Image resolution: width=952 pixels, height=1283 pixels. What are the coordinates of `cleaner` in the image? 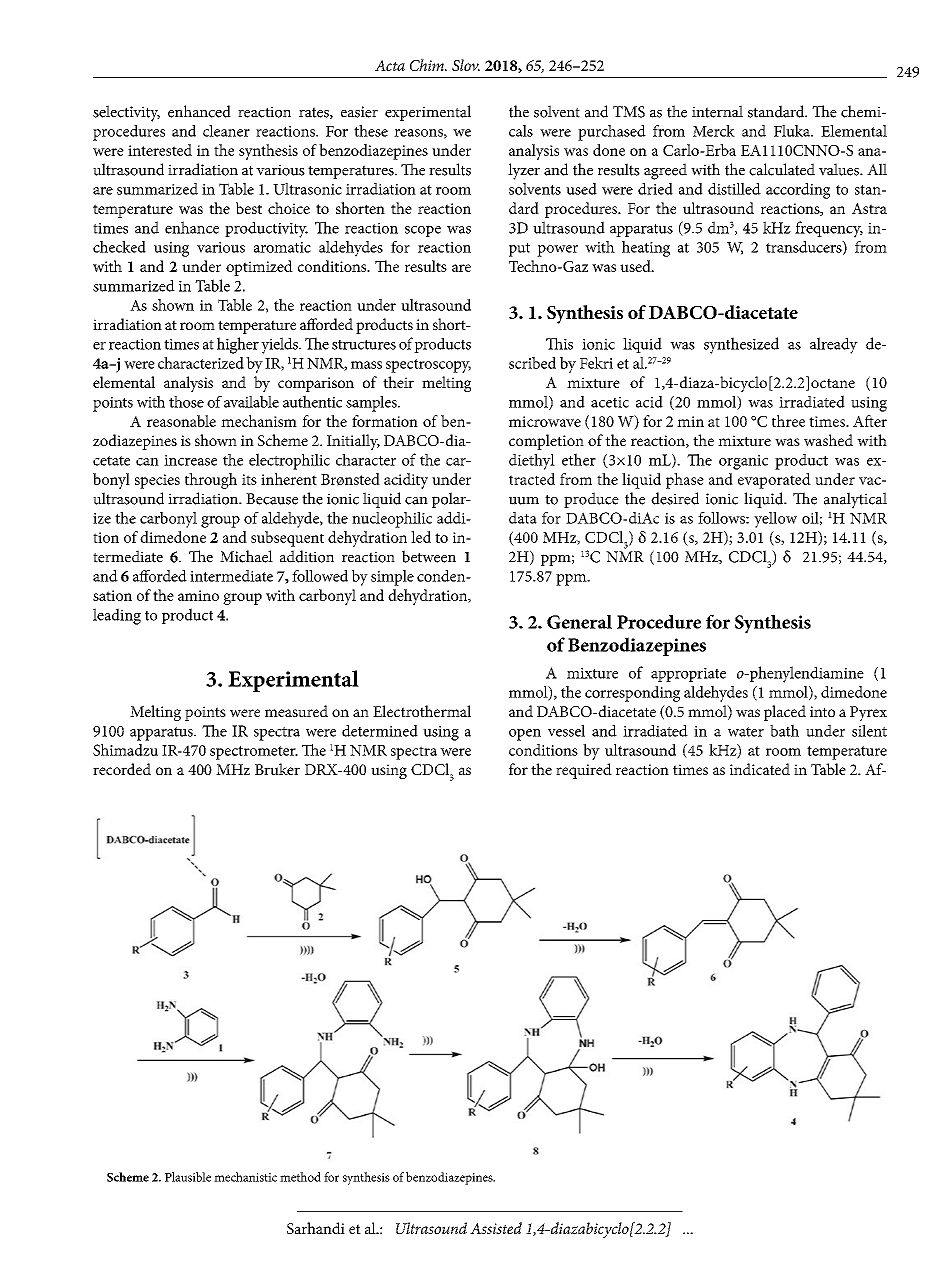 It's located at (226, 131).
